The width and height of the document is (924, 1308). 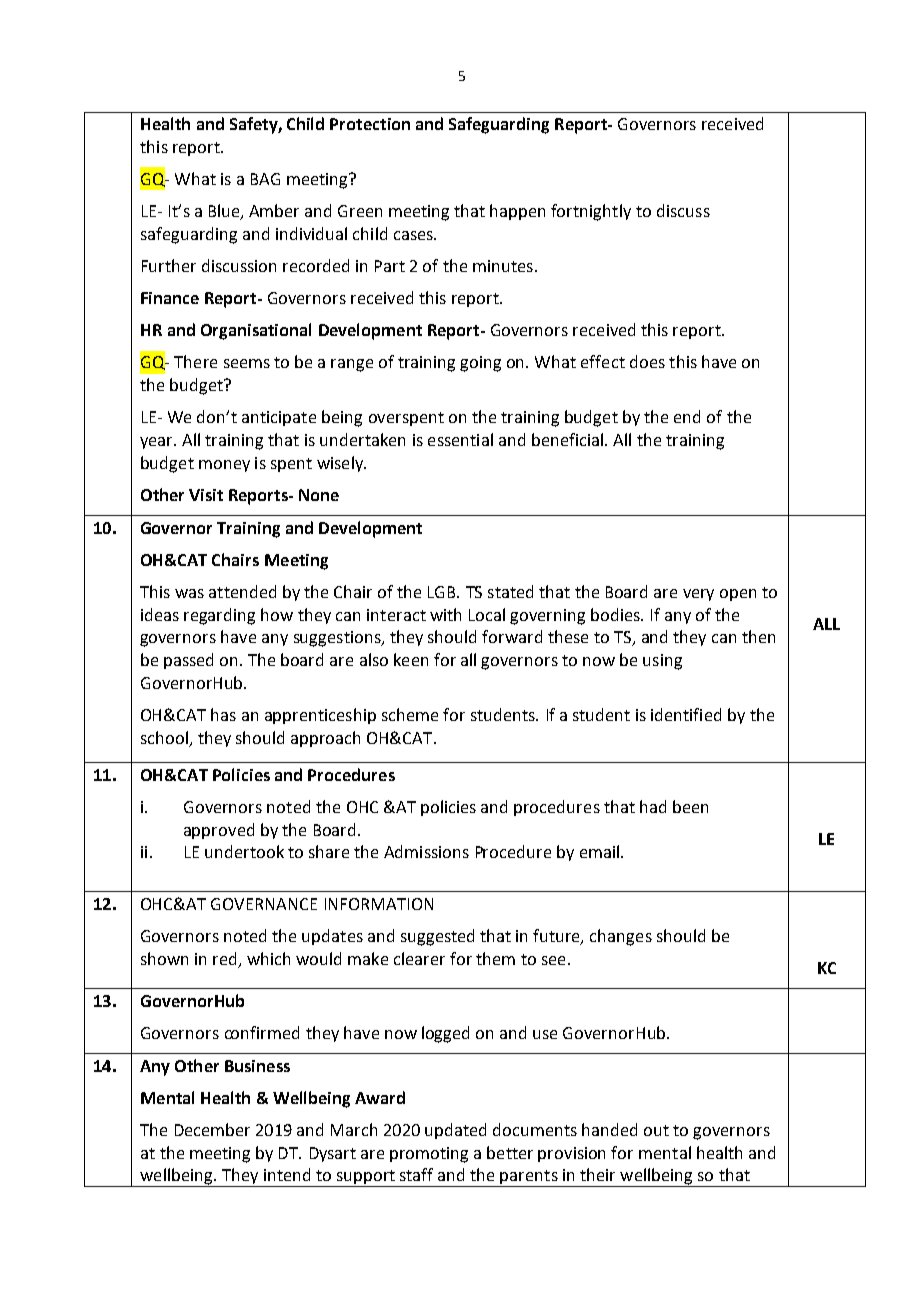 I want to click on BAG, so click(x=265, y=179).
